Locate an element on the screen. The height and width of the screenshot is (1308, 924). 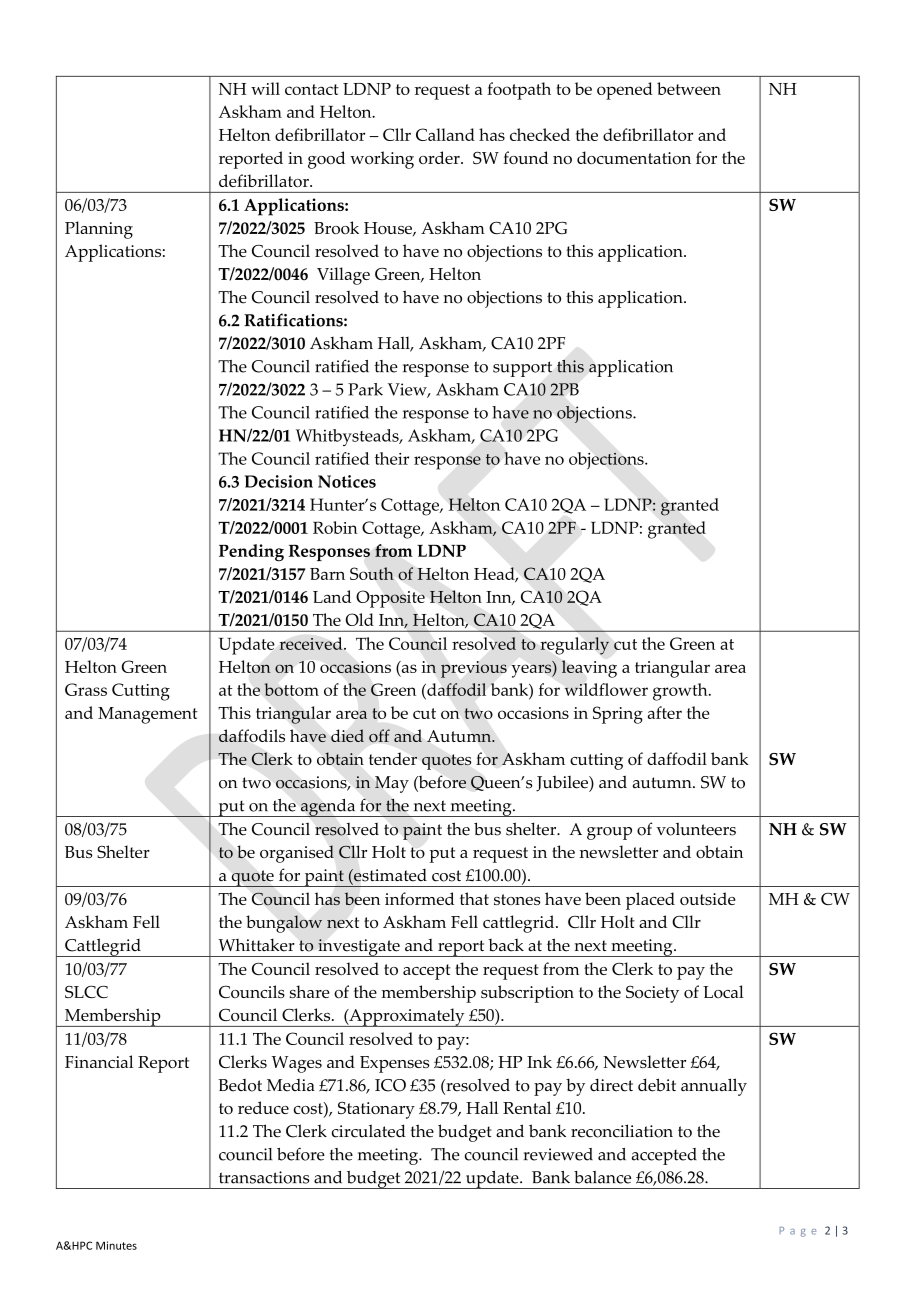
group is located at coordinates (609, 833).
